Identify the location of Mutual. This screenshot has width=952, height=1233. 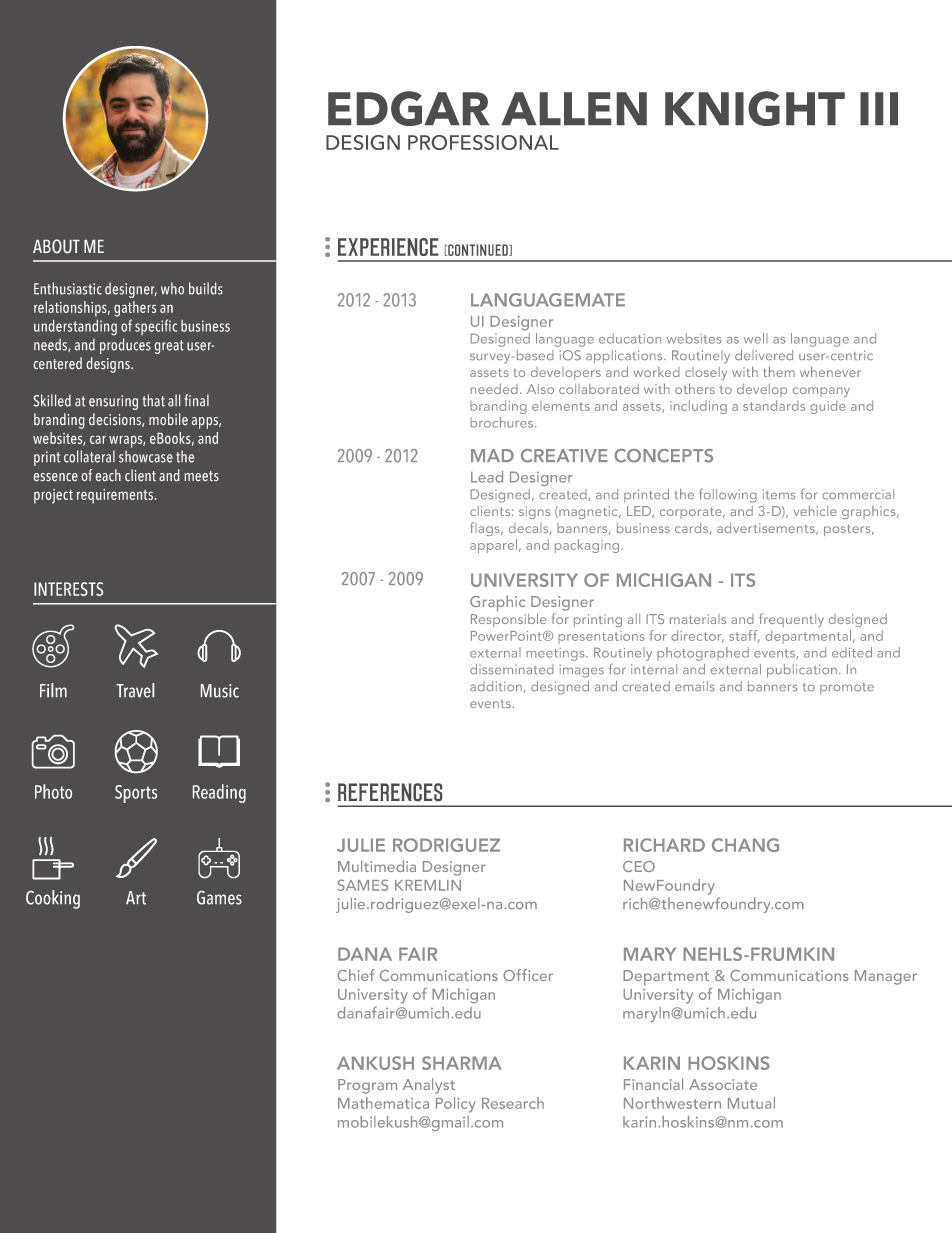
(751, 1103).
